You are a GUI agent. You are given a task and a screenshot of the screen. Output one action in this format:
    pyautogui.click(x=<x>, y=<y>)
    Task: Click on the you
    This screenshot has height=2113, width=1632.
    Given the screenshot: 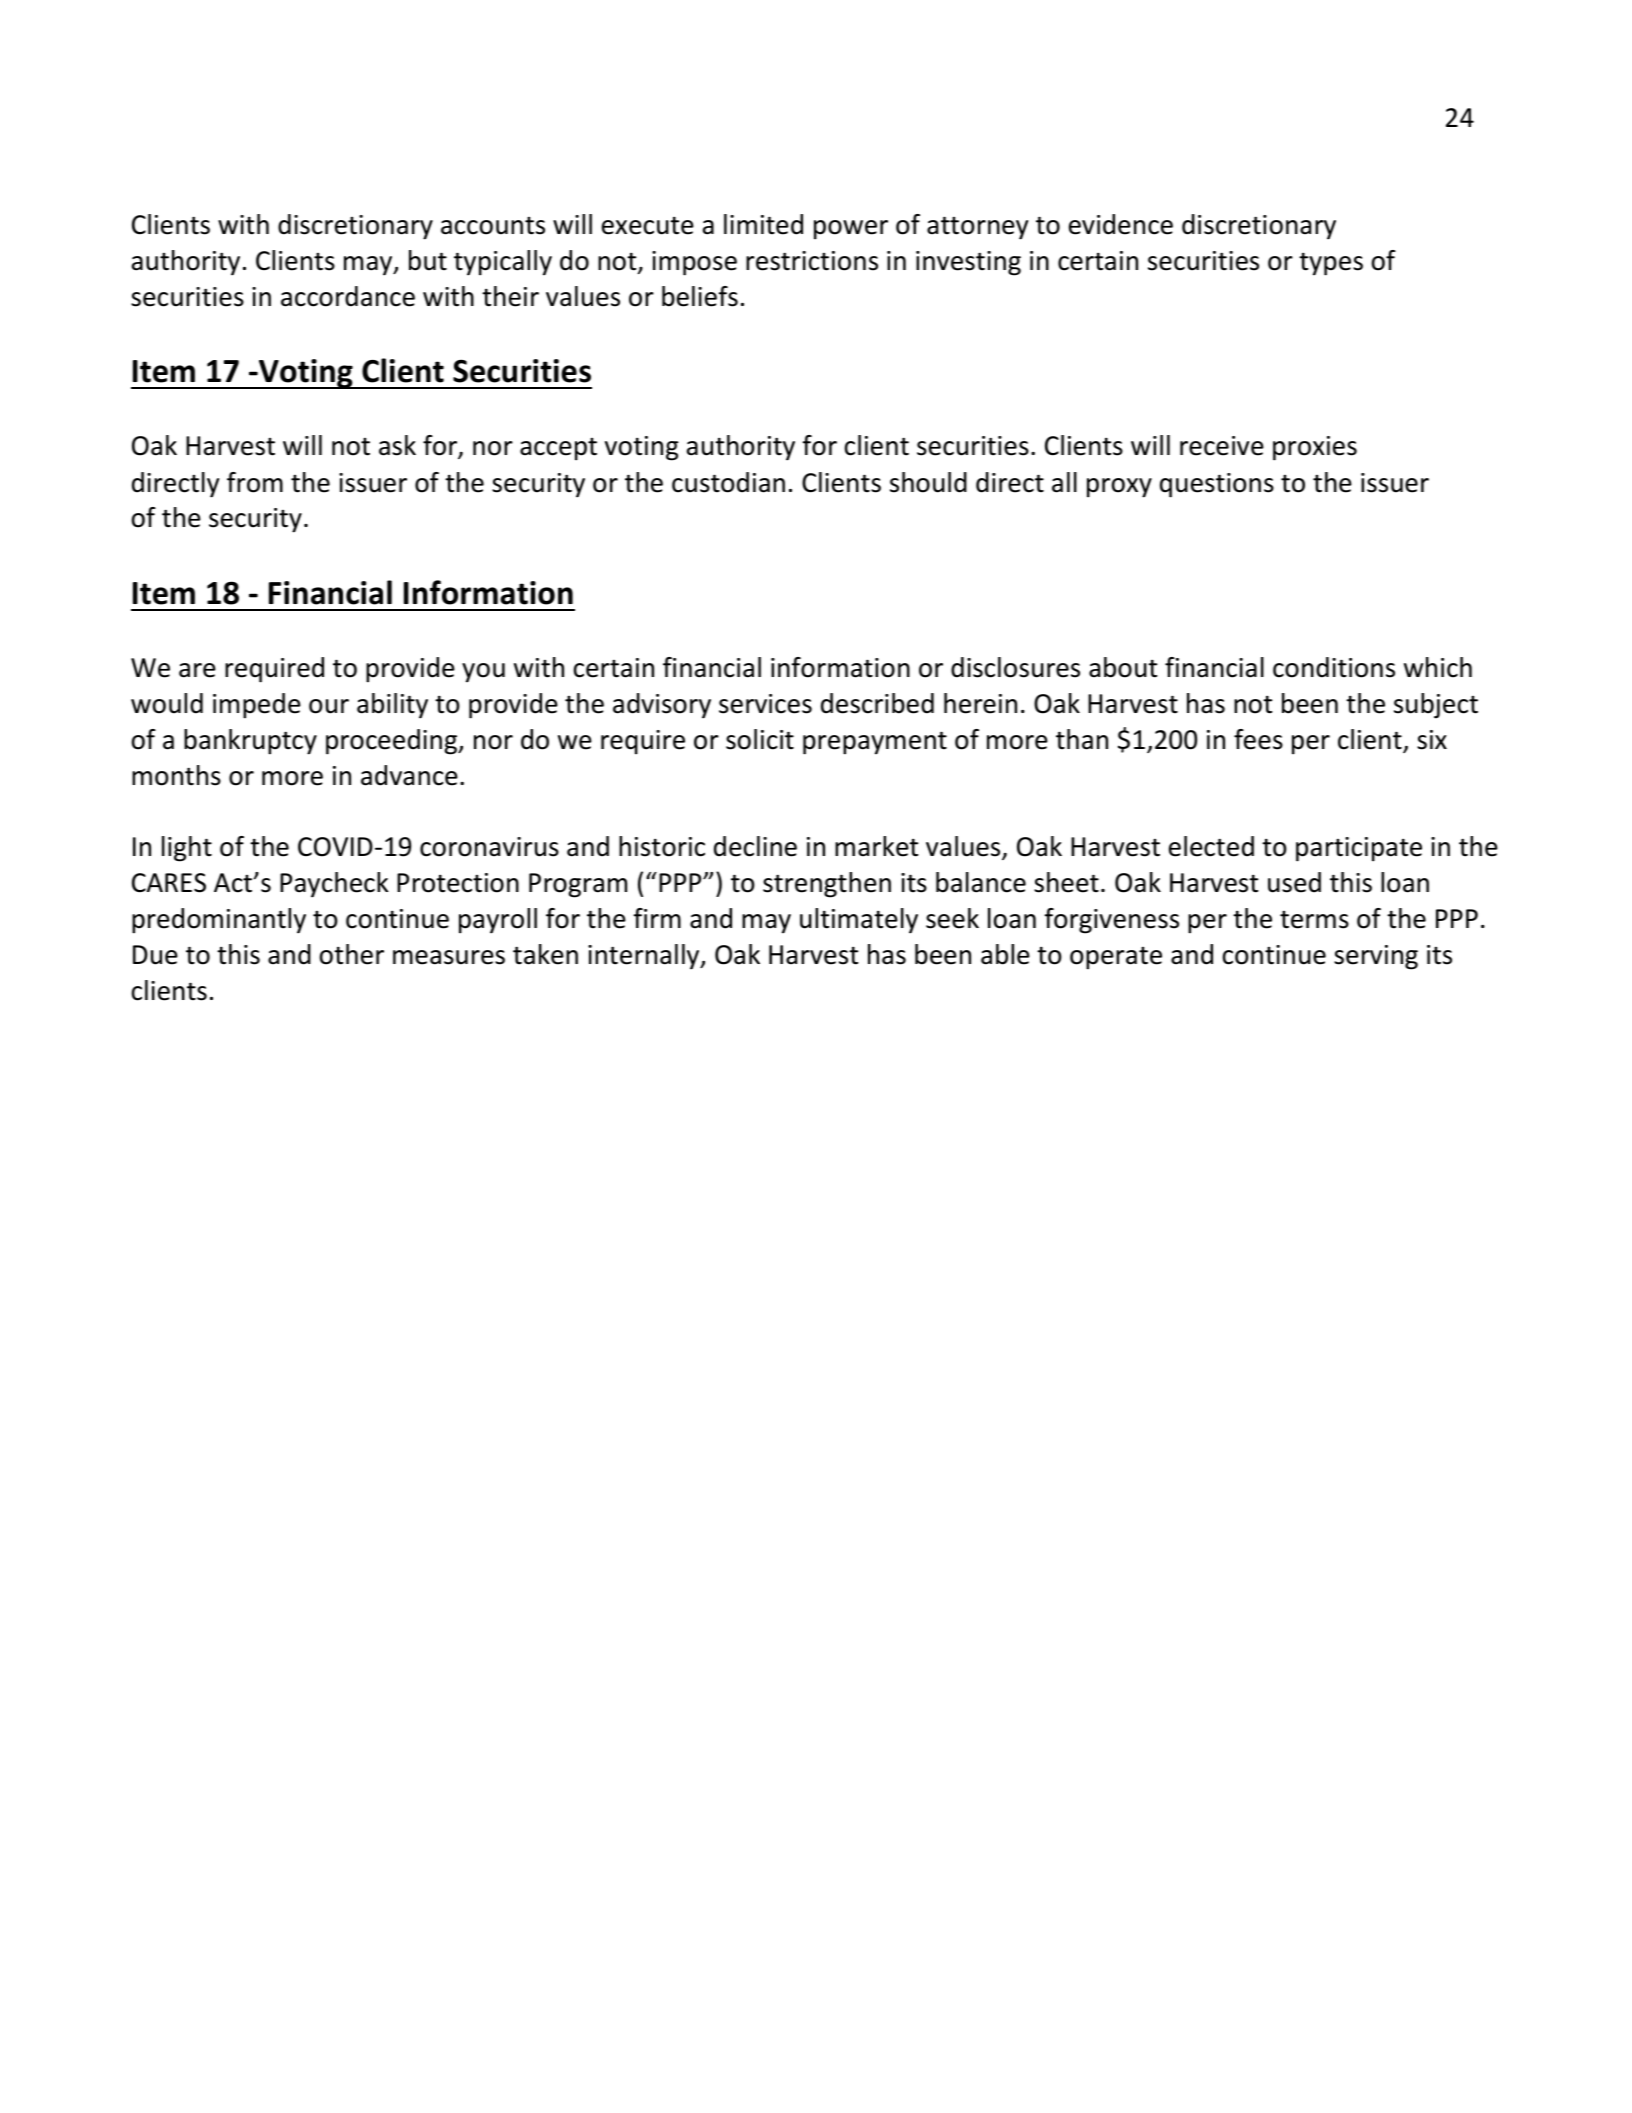 What is the action you would take?
    pyautogui.click(x=483, y=673)
